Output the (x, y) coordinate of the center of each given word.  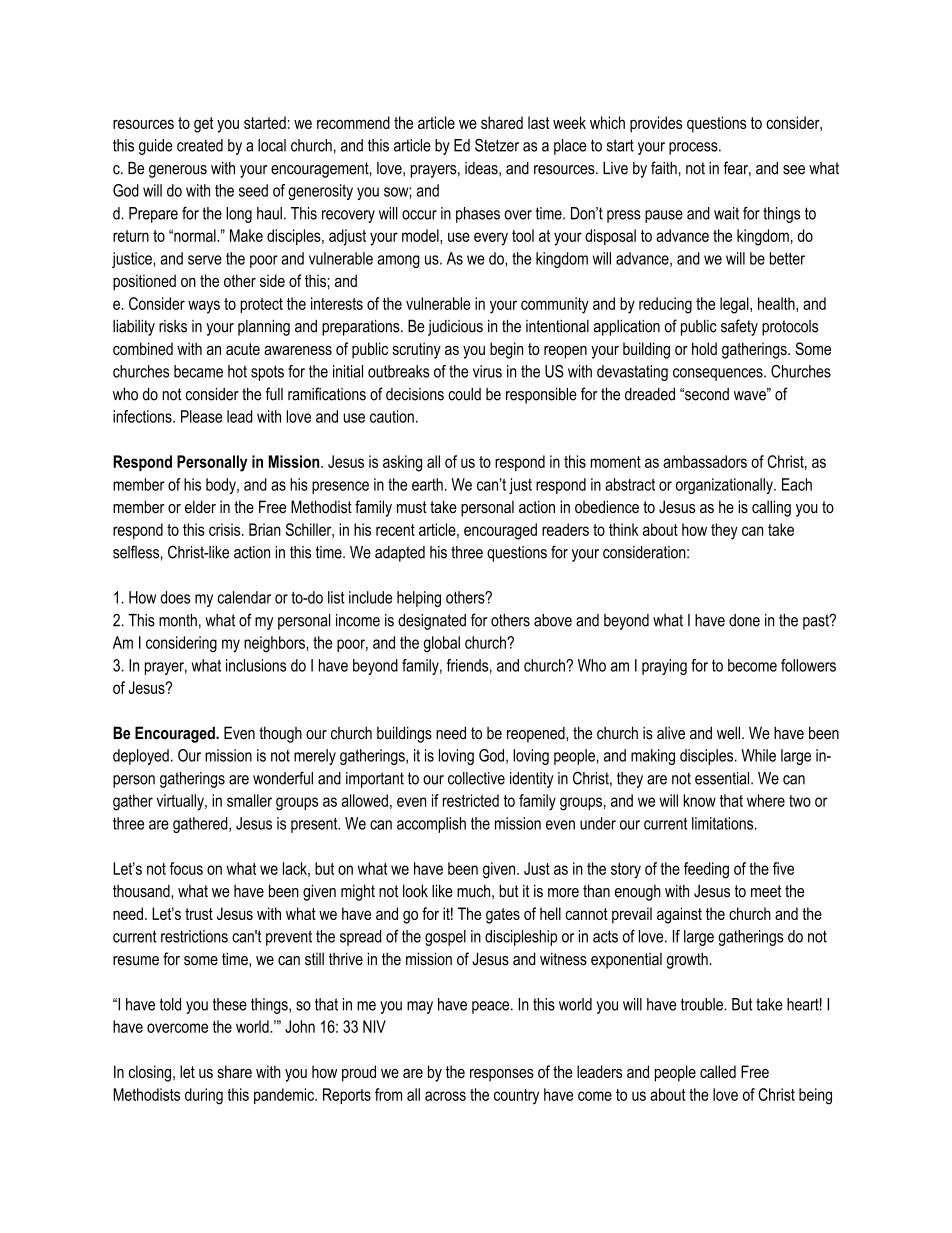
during (204, 1096)
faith (664, 168)
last (539, 122)
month (178, 620)
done (744, 620)
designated (432, 622)
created (200, 145)
